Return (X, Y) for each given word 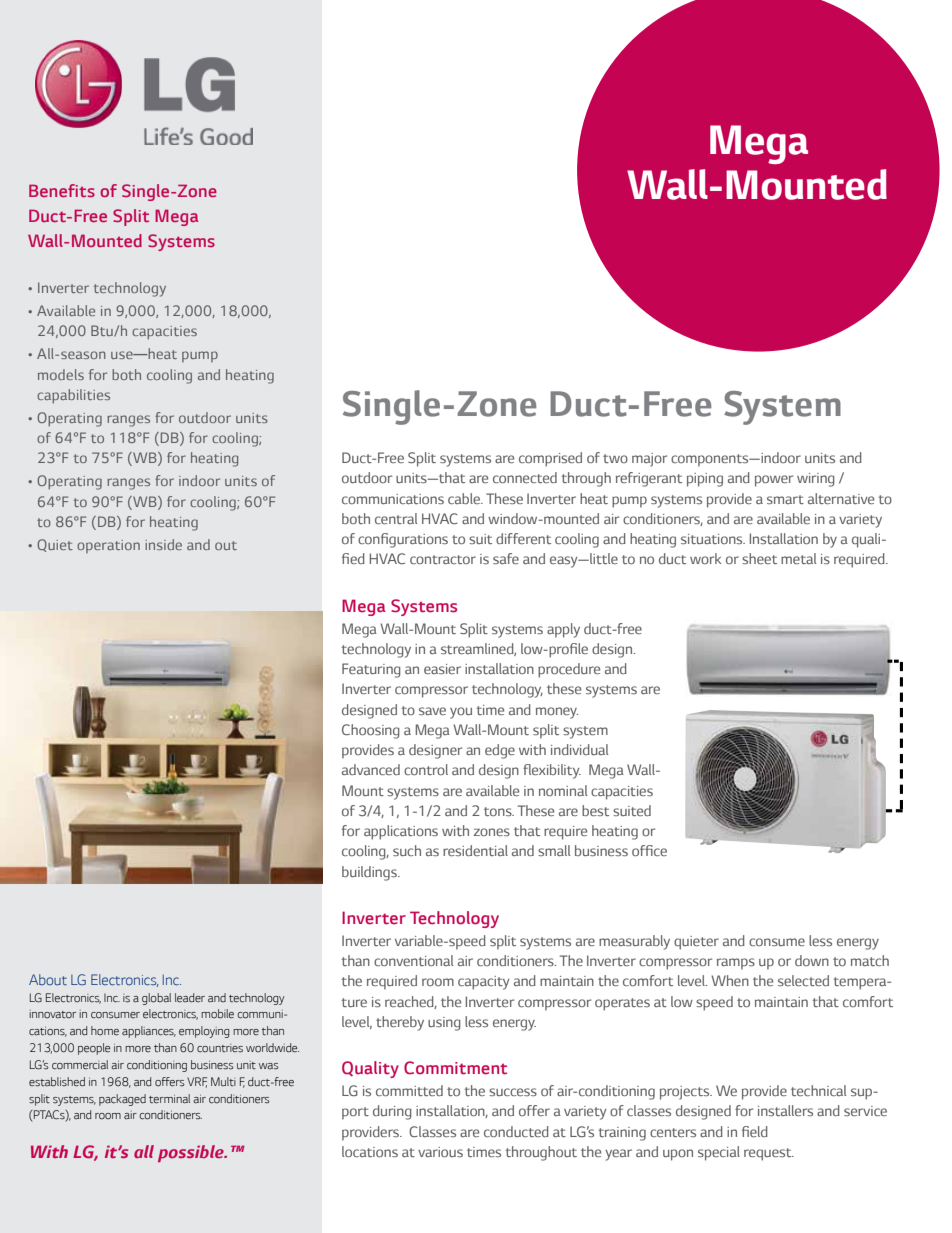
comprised (550, 459)
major (649, 460)
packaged (122, 1100)
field (755, 1131)
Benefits (62, 190)
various (440, 1152)
